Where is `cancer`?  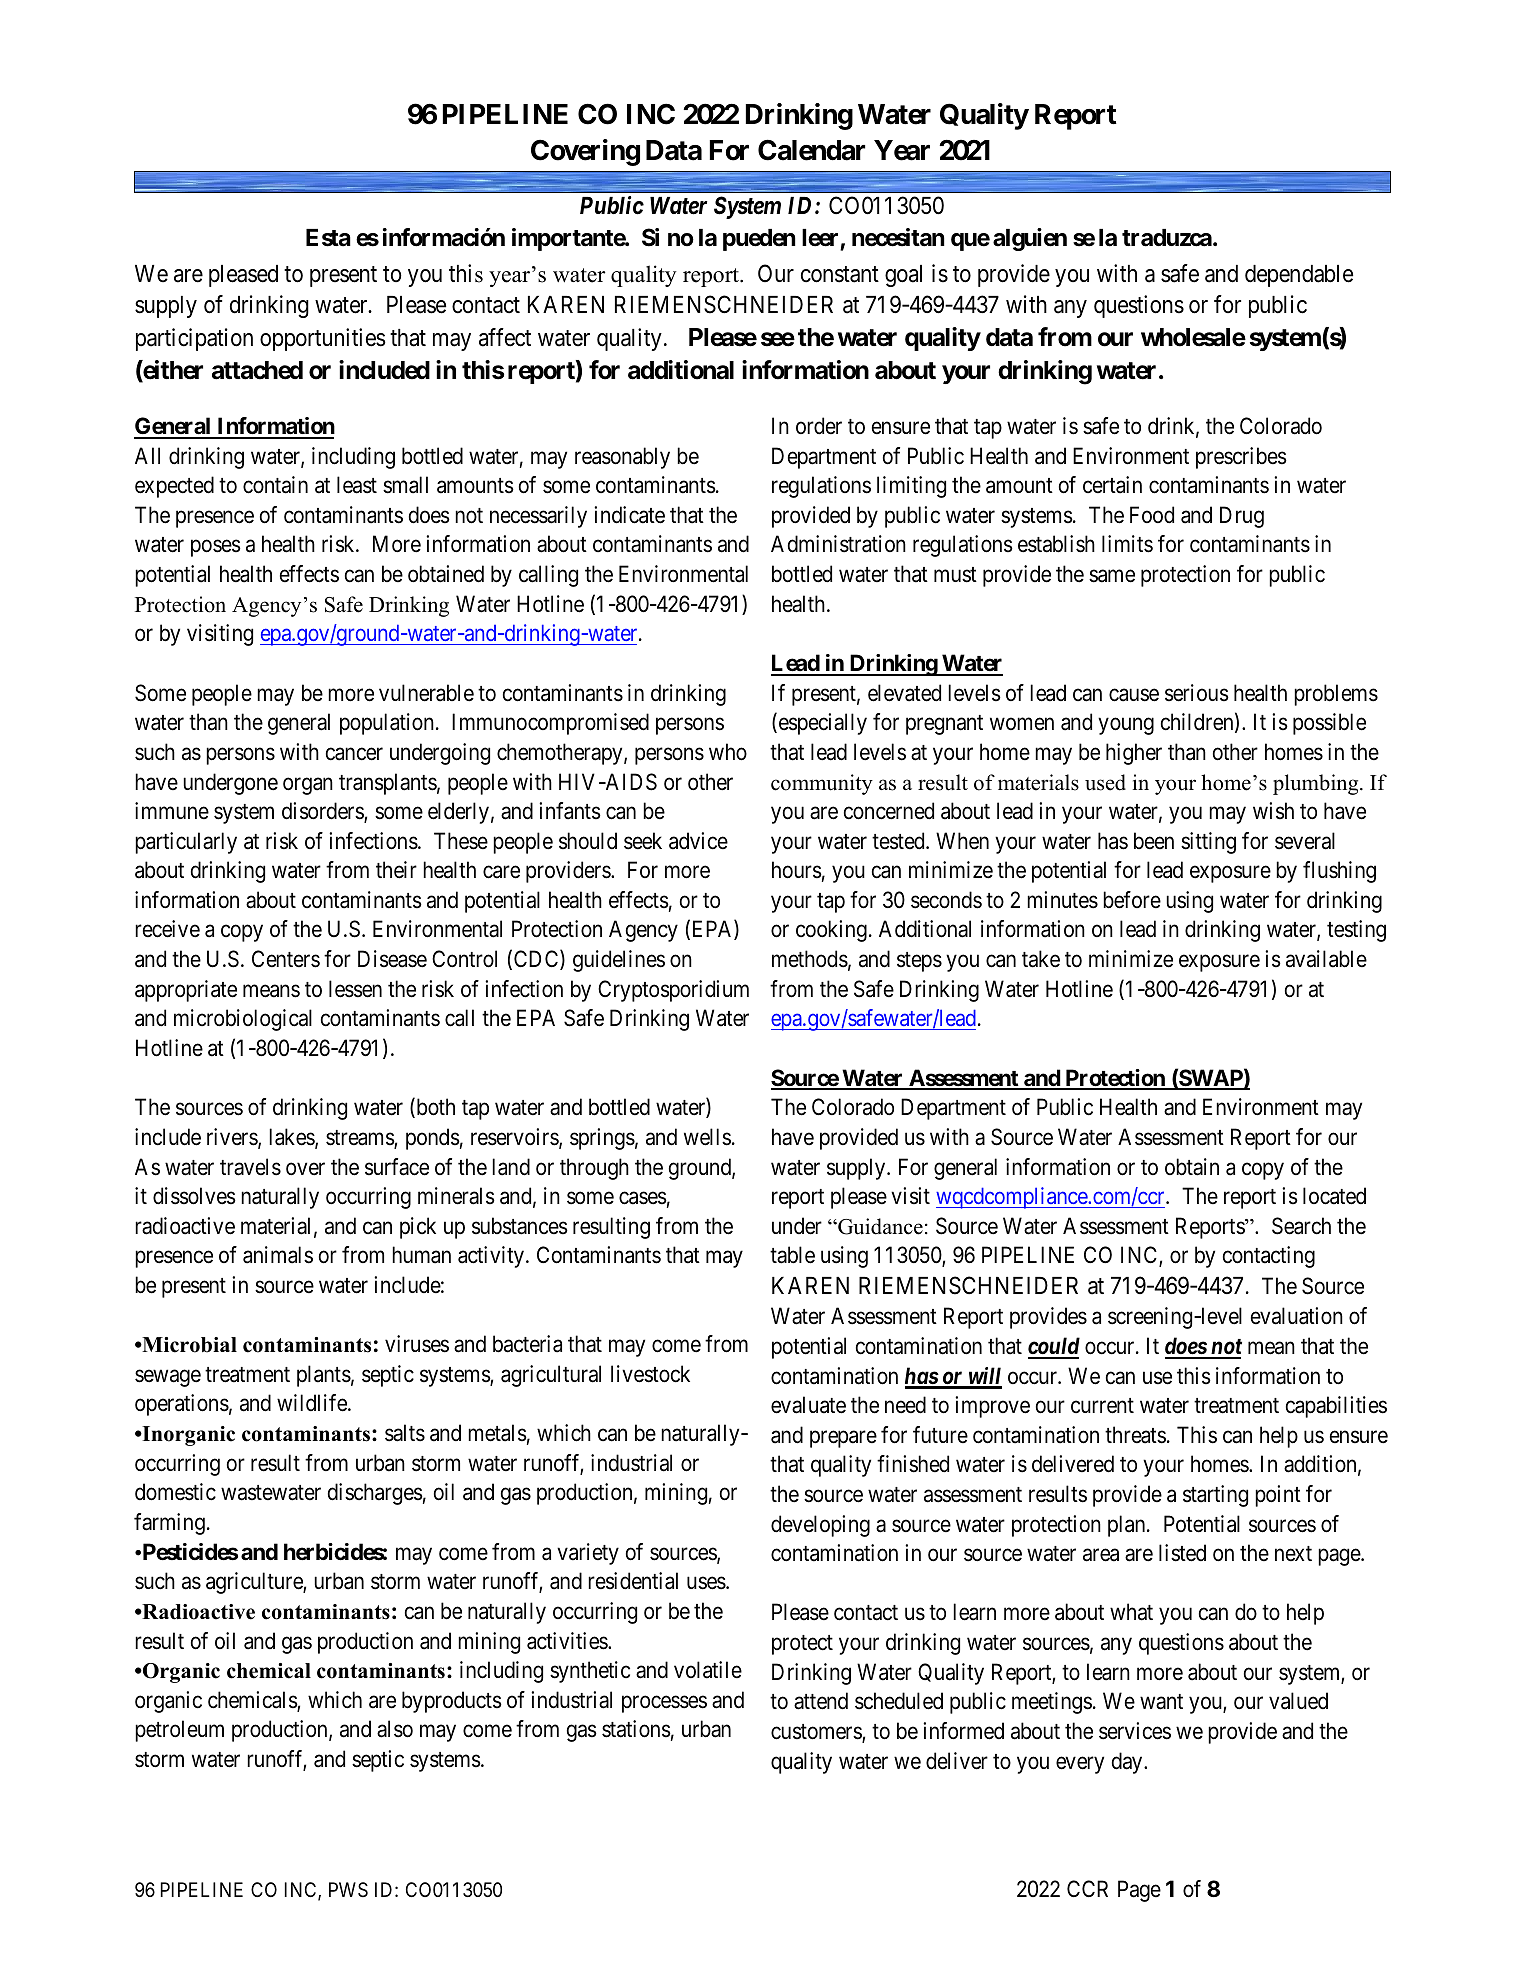
cancer is located at coordinates (354, 754).
